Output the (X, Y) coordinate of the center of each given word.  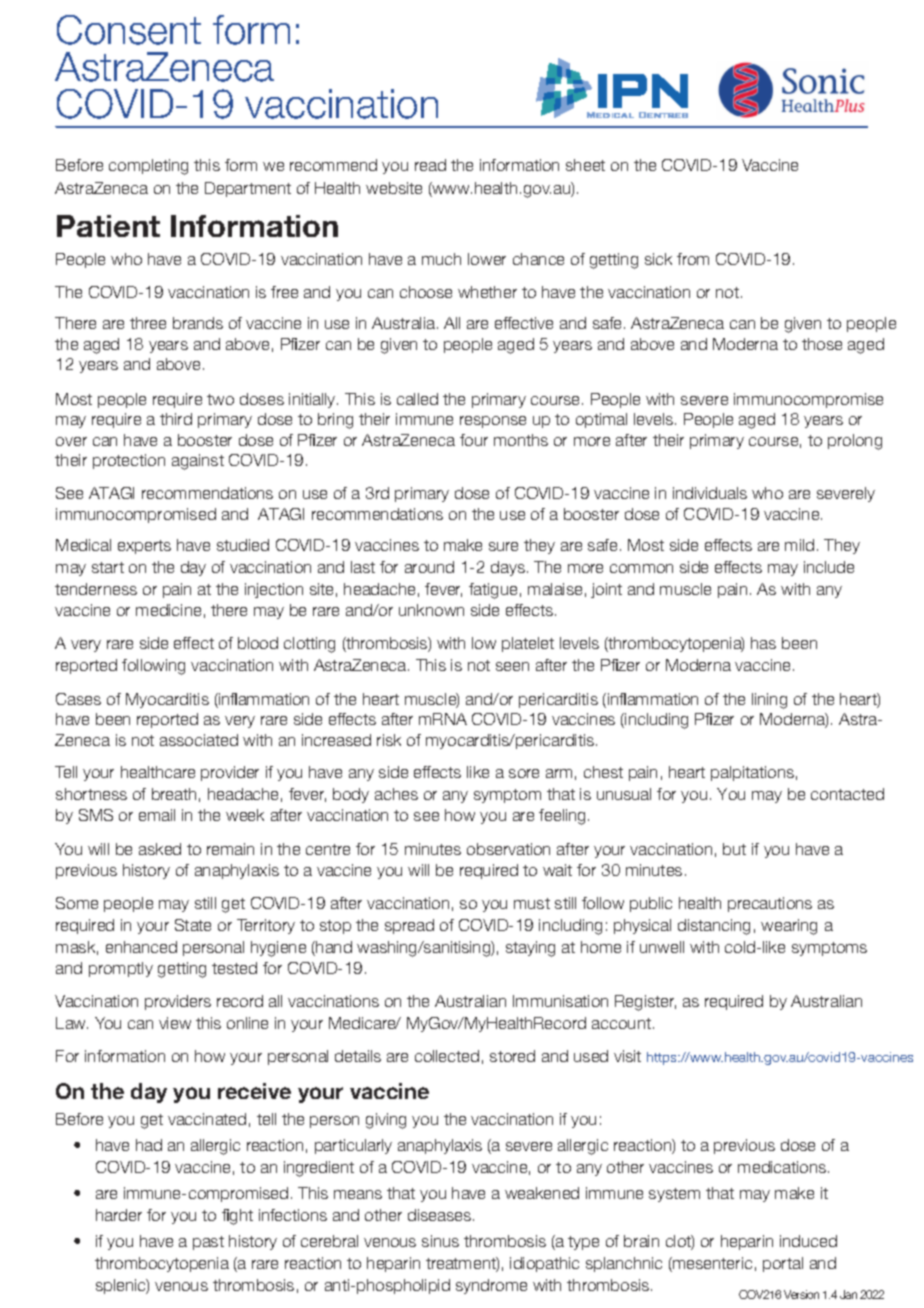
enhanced (141, 947)
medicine (168, 610)
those (822, 344)
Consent (129, 30)
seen (512, 666)
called (417, 399)
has (763, 643)
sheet (585, 165)
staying (530, 949)
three (148, 323)
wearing (789, 927)
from (693, 259)
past (208, 1243)
